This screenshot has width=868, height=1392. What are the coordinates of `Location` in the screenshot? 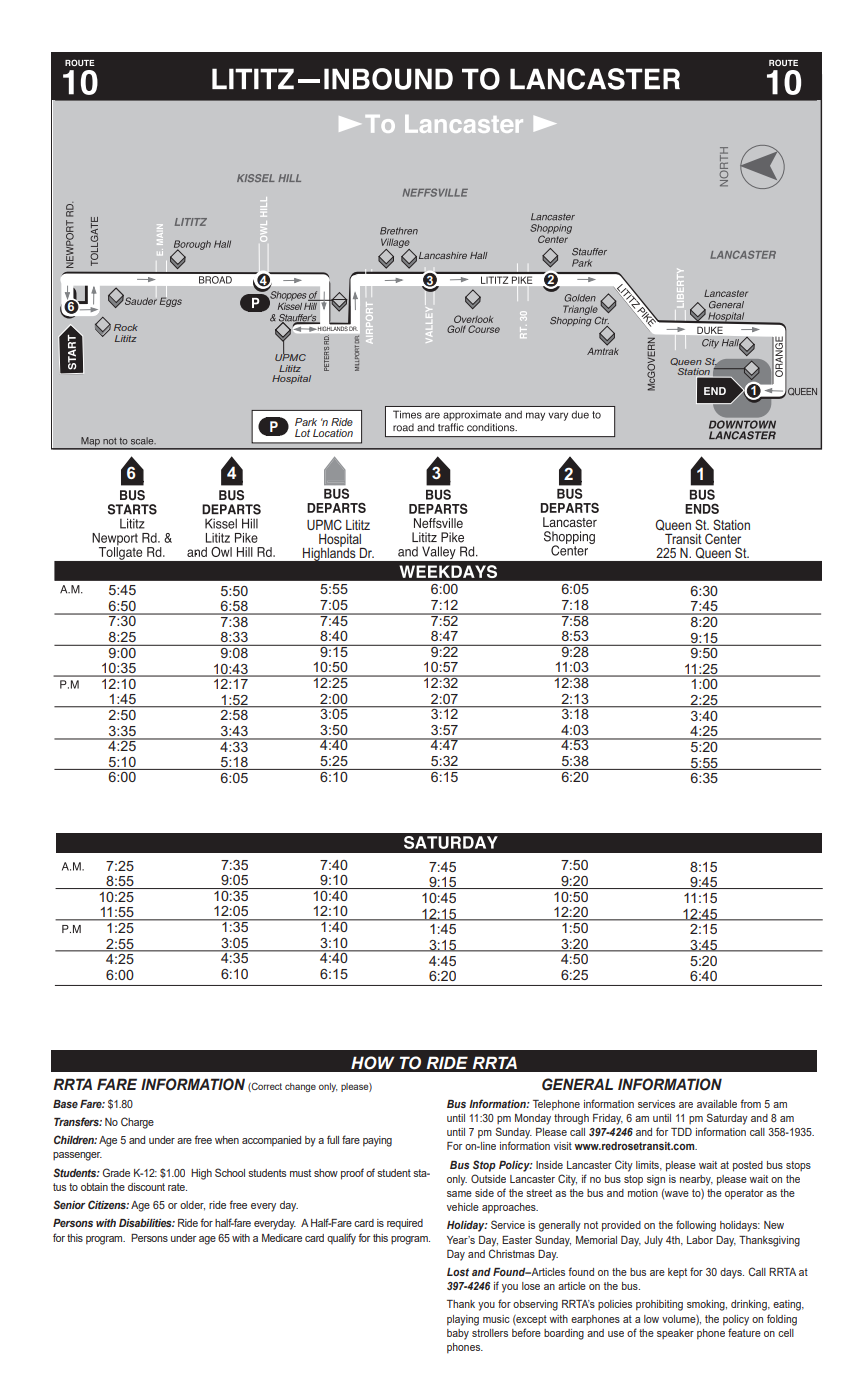 It's located at (333, 433).
